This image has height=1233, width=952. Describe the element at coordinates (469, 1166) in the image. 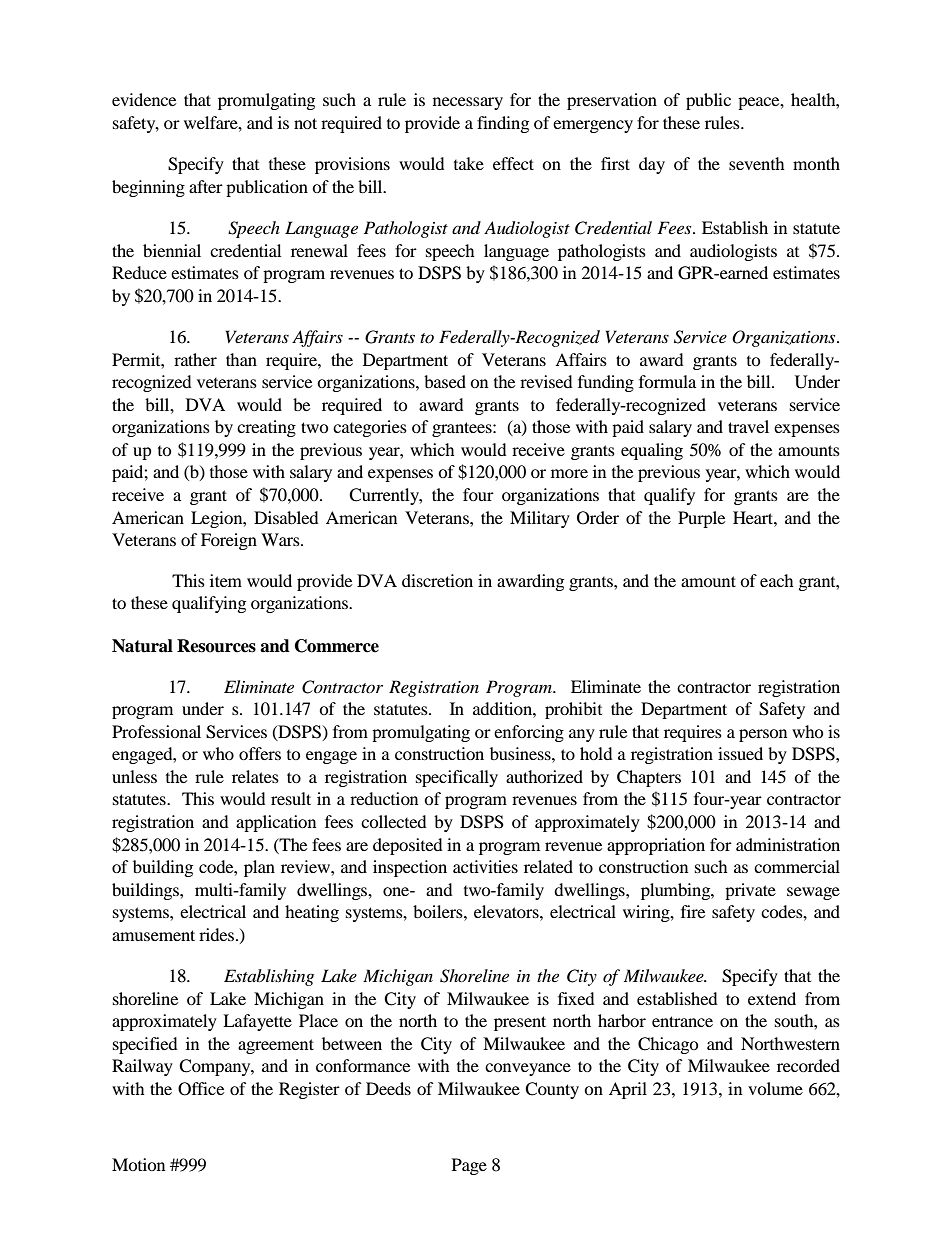

I see `Page` at that location.
